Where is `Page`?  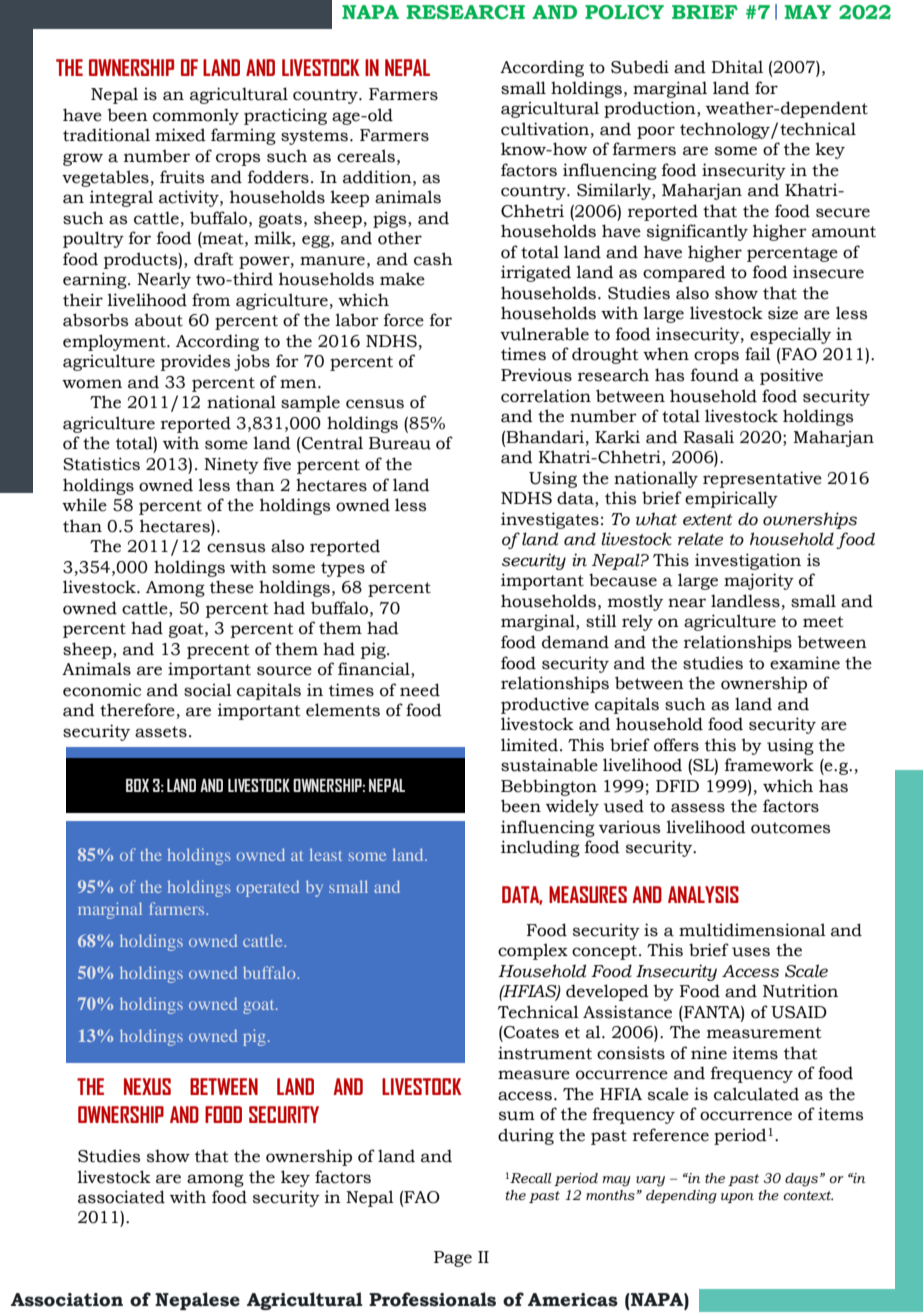
Page is located at coordinates (453, 1259).
